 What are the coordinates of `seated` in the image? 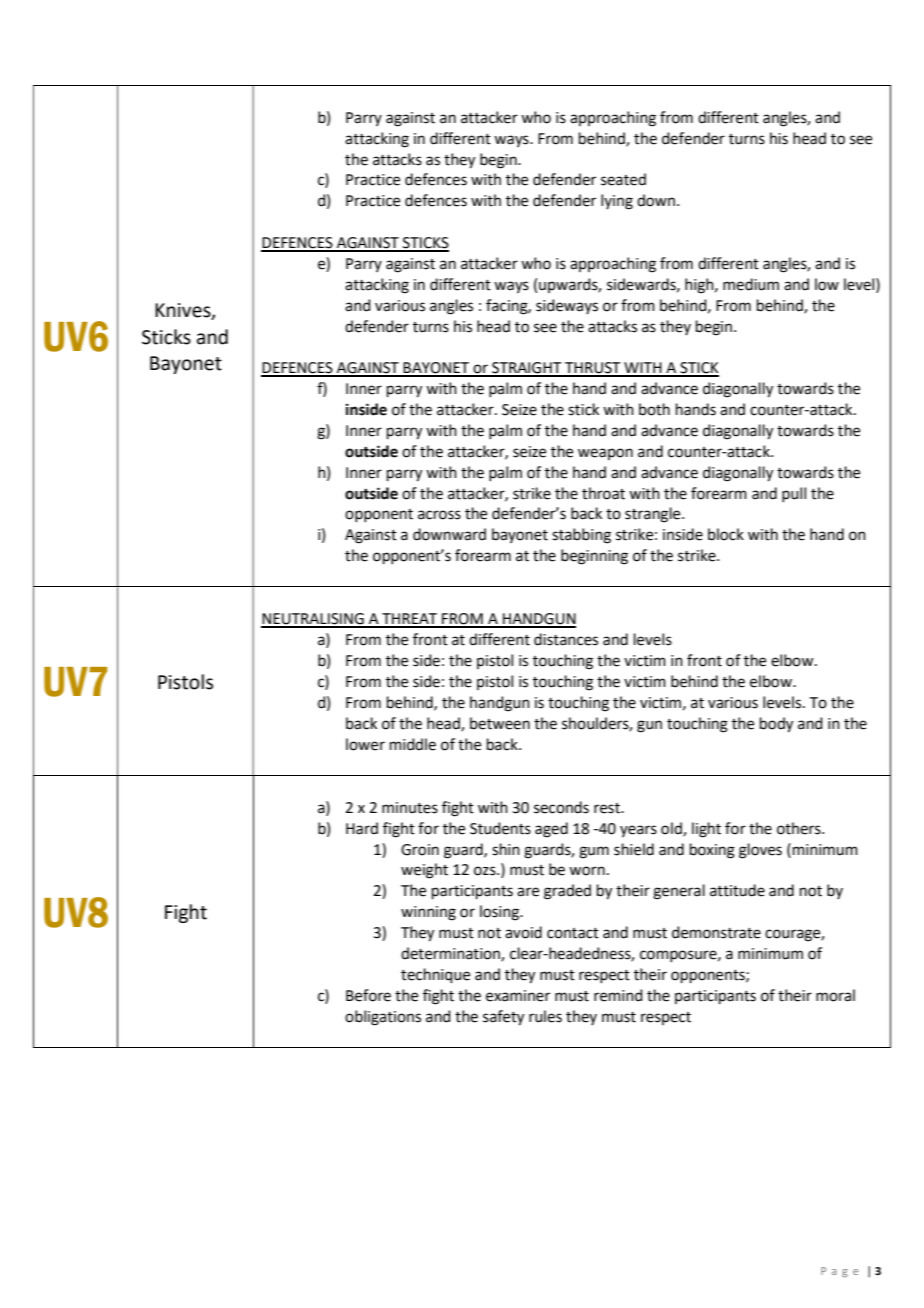 It's located at (623, 179).
